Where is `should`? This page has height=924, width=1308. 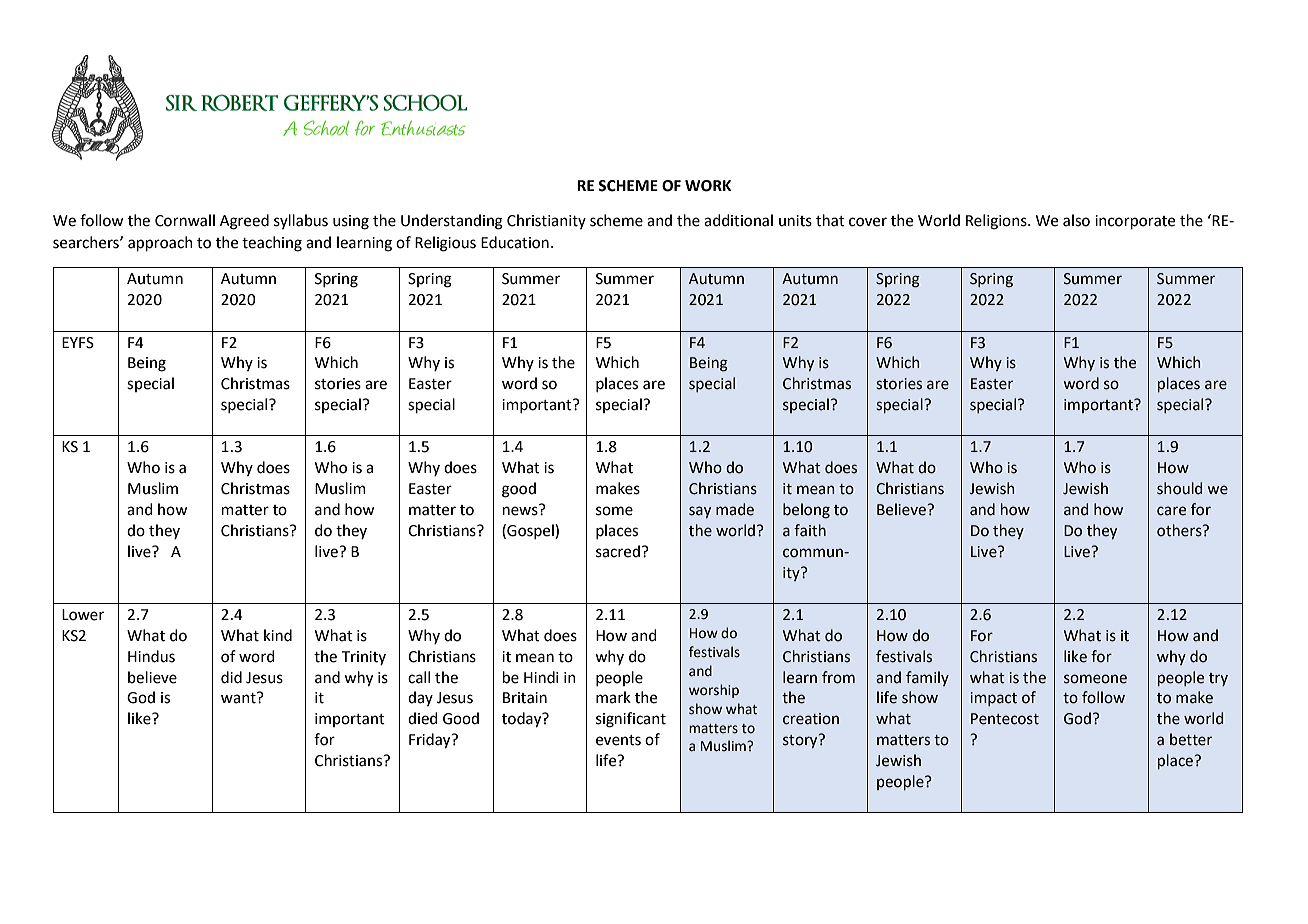
should is located at coordinates (1179, 488).
